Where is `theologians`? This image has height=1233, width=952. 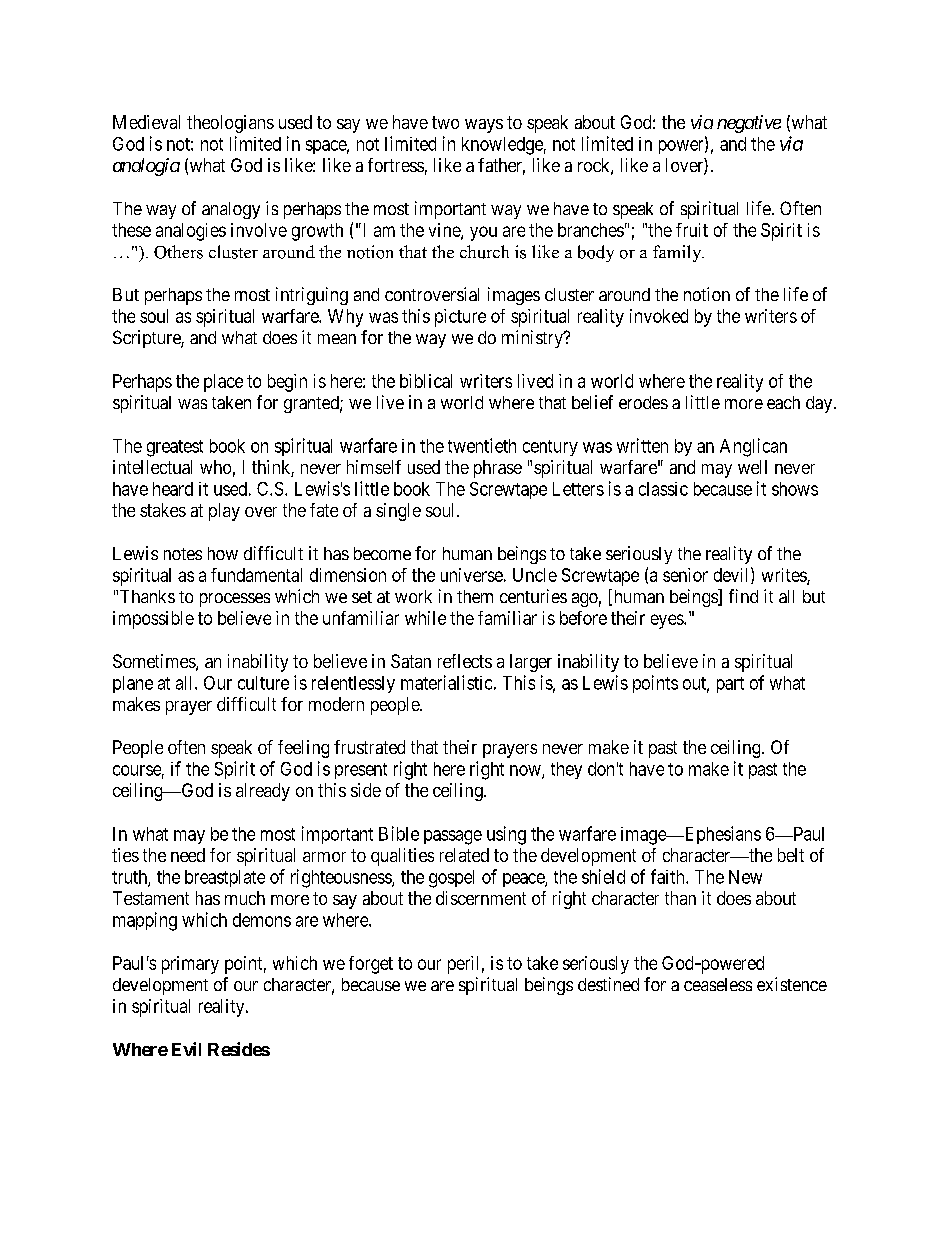 theologians is located at coordinates (230, 124).
